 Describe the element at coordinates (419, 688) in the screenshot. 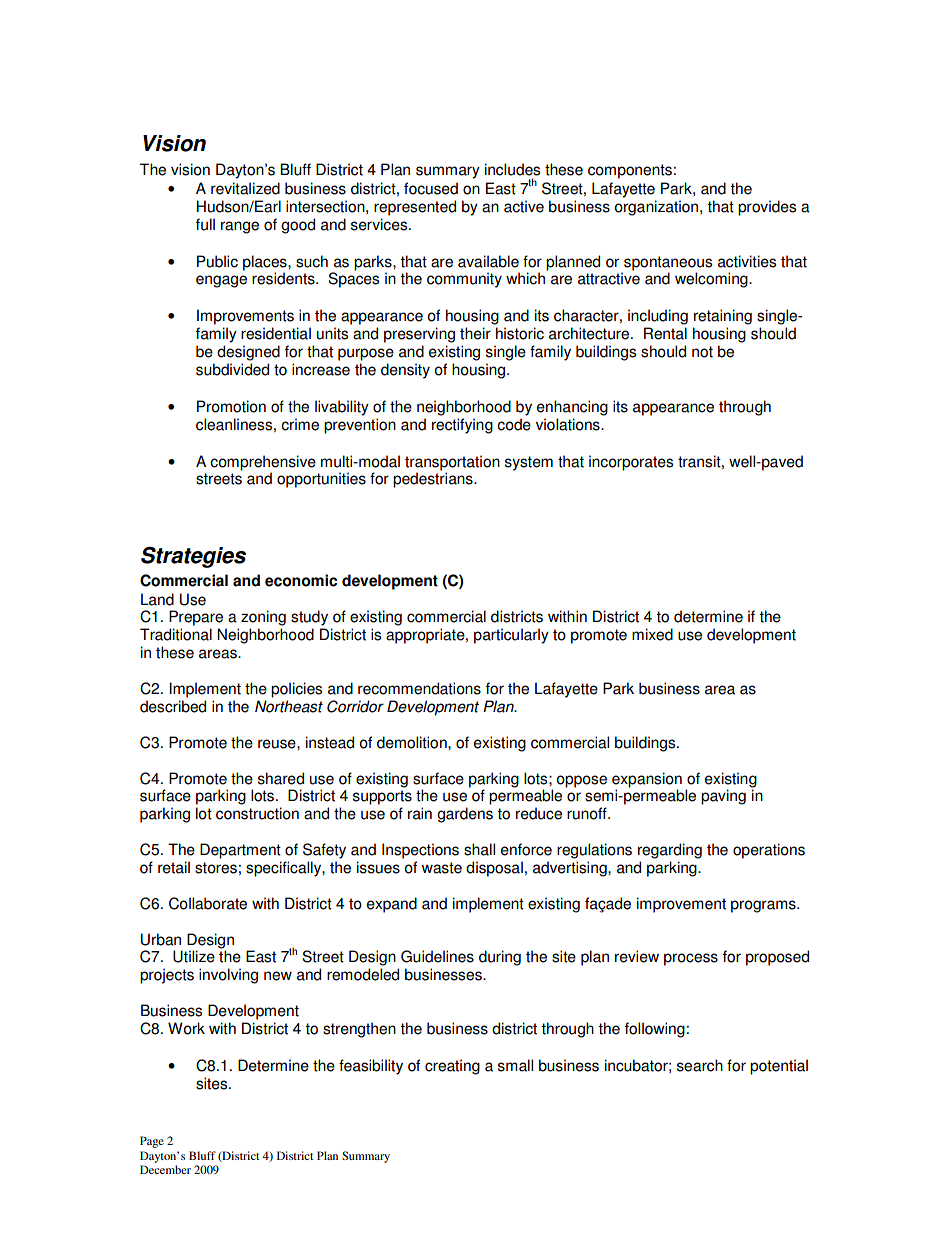

I see `recommendations` at that location.
